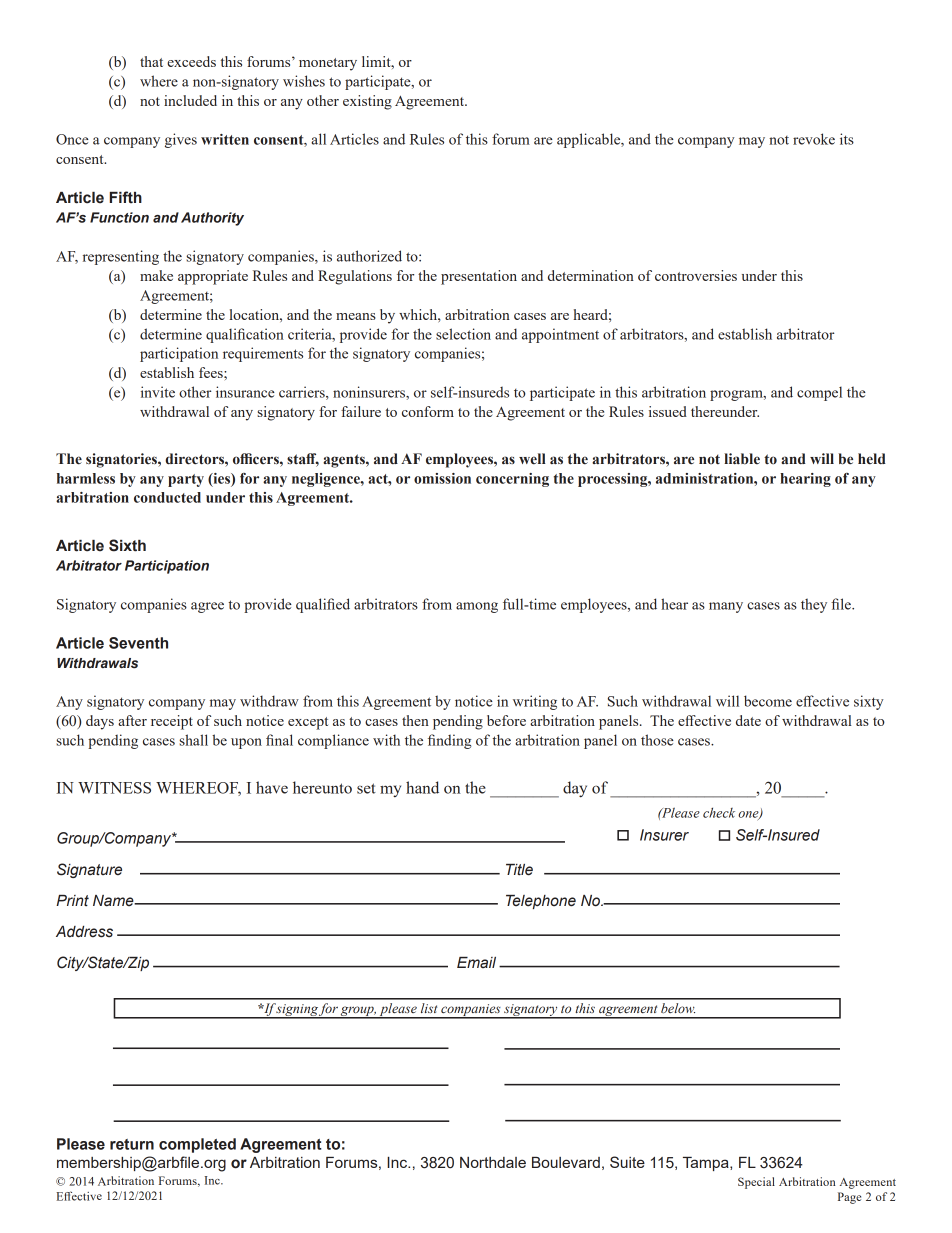 The image size is (952, 1233). I want to click on they, so click(814, 605).
